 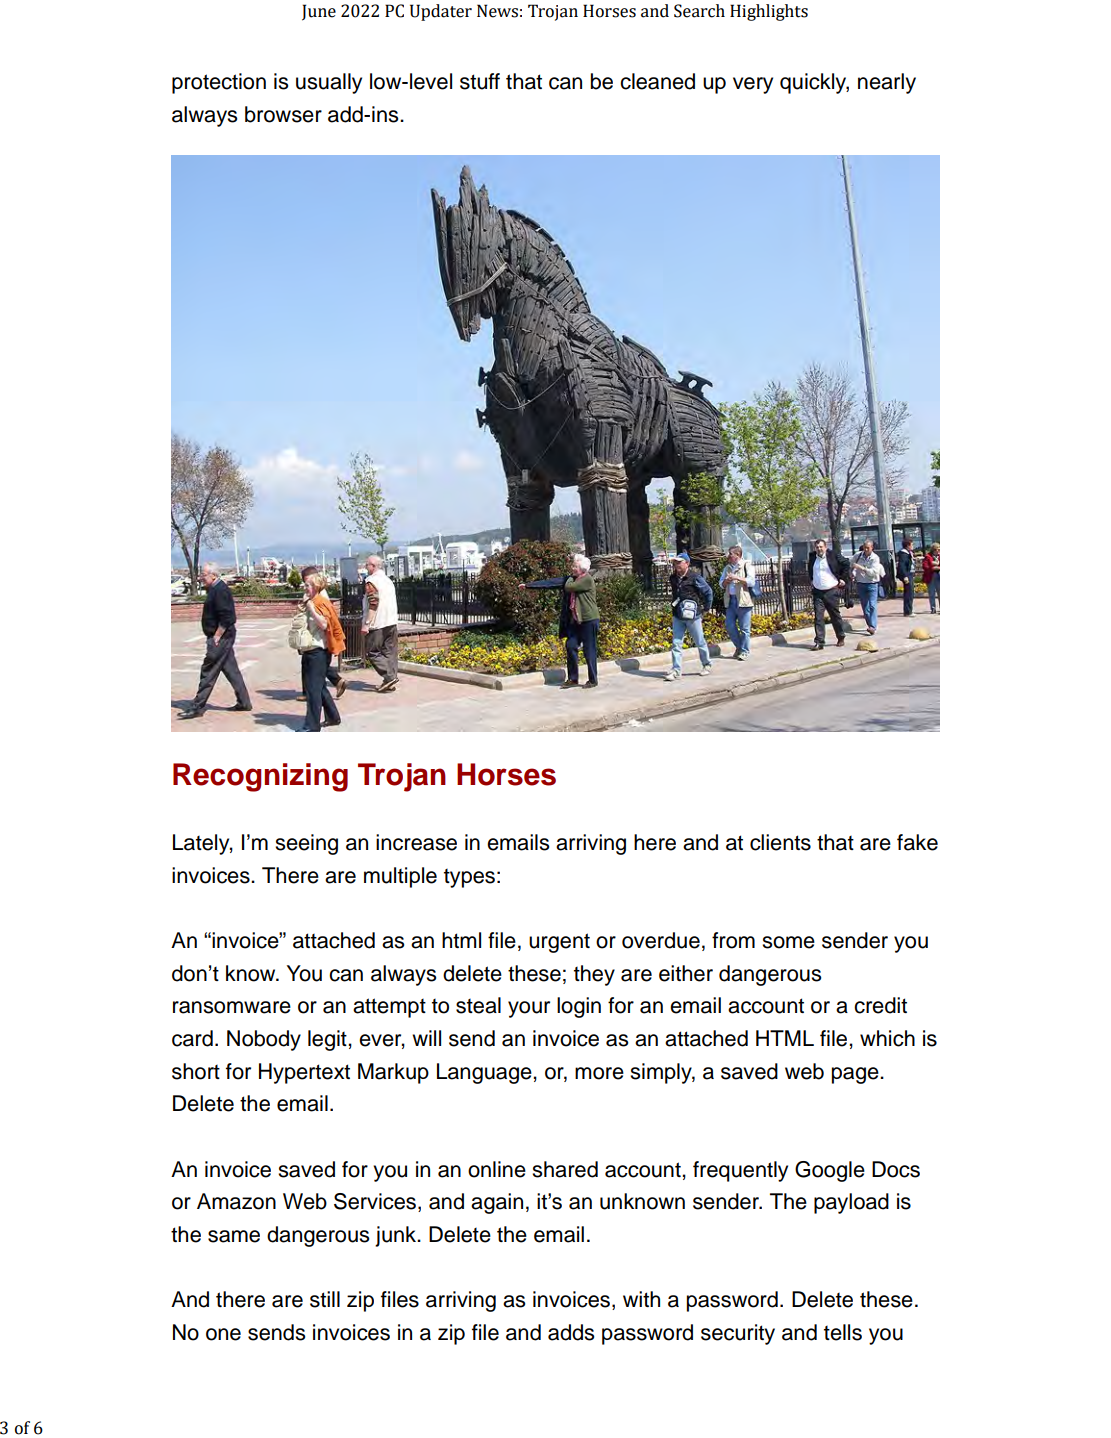 I want to click on clients, so click(x=780, y=842).
